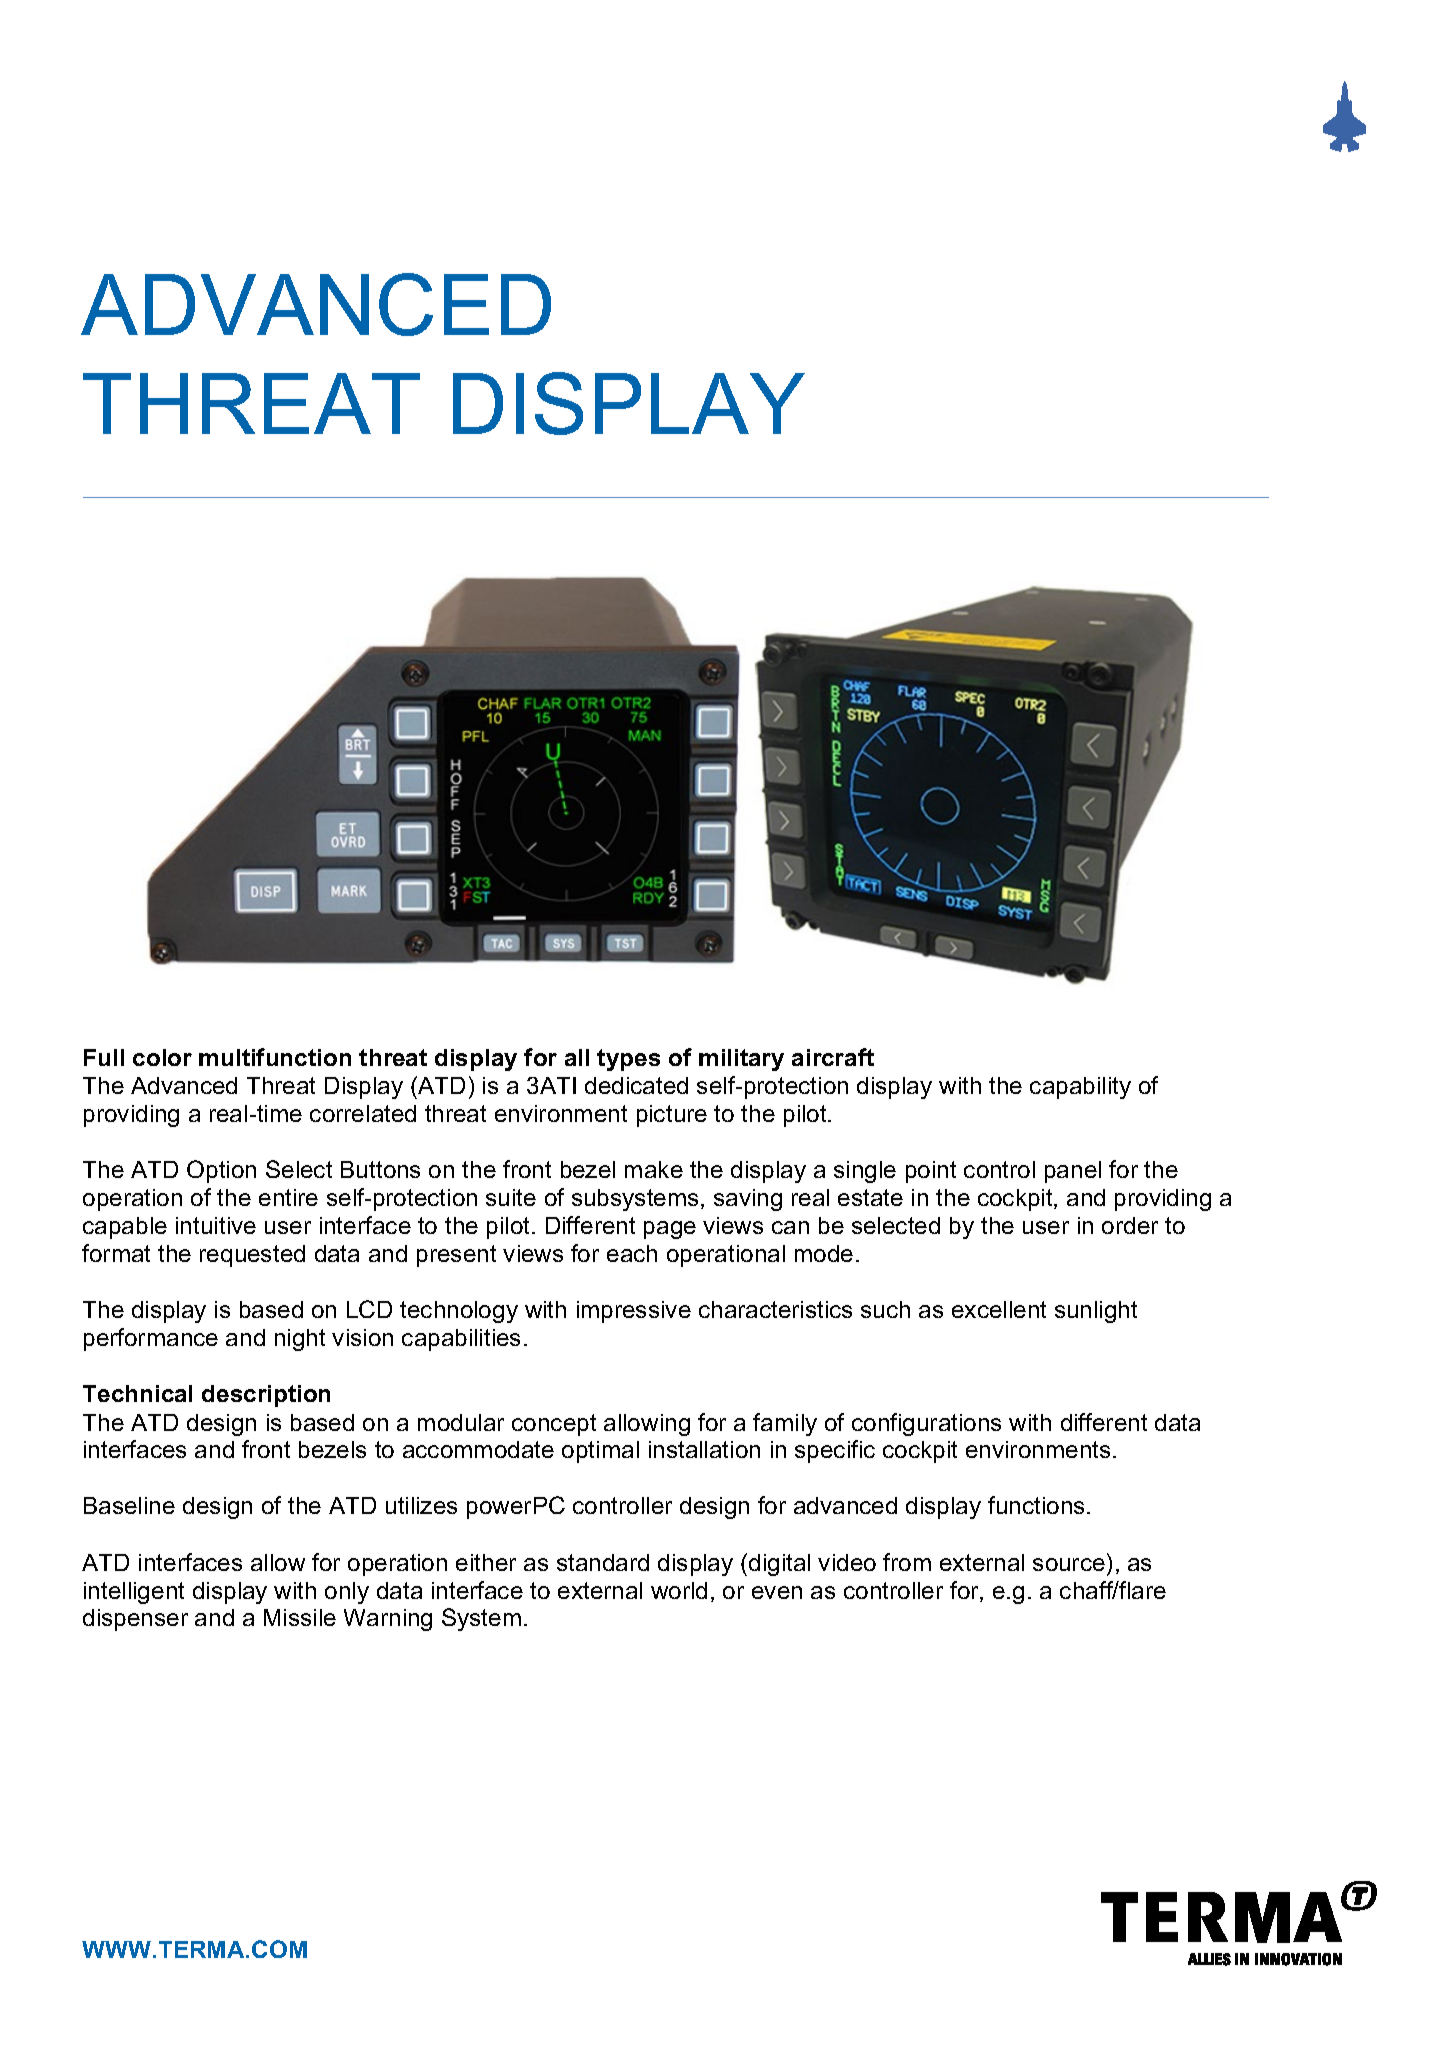 The image size is (1450, 2050). Describe the element at coordinates (636, 1085) in the screenshot. I see `dedicated` at that location.
